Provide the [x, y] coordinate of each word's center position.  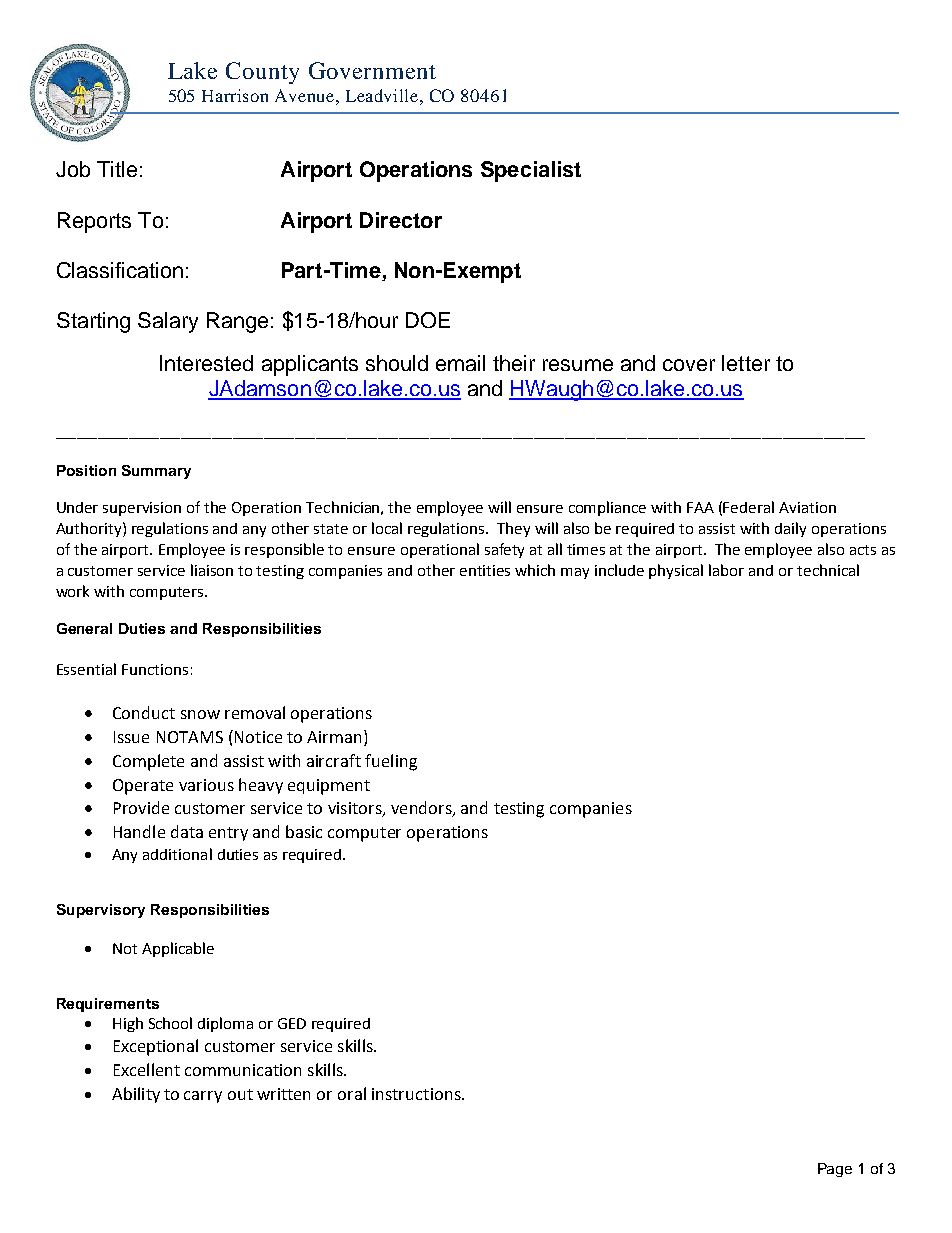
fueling [391, 762]
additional [177, 854]
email [460, 363]
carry [203, 1097]
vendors [422, 809]
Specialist [531, 171]
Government [372, 70]
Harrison [235, 95]
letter [746, 363]
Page [835, 1170]
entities [485, 570]
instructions [417, 1094]
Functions [155, 669]
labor [726, 570]
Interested [206, 363]
